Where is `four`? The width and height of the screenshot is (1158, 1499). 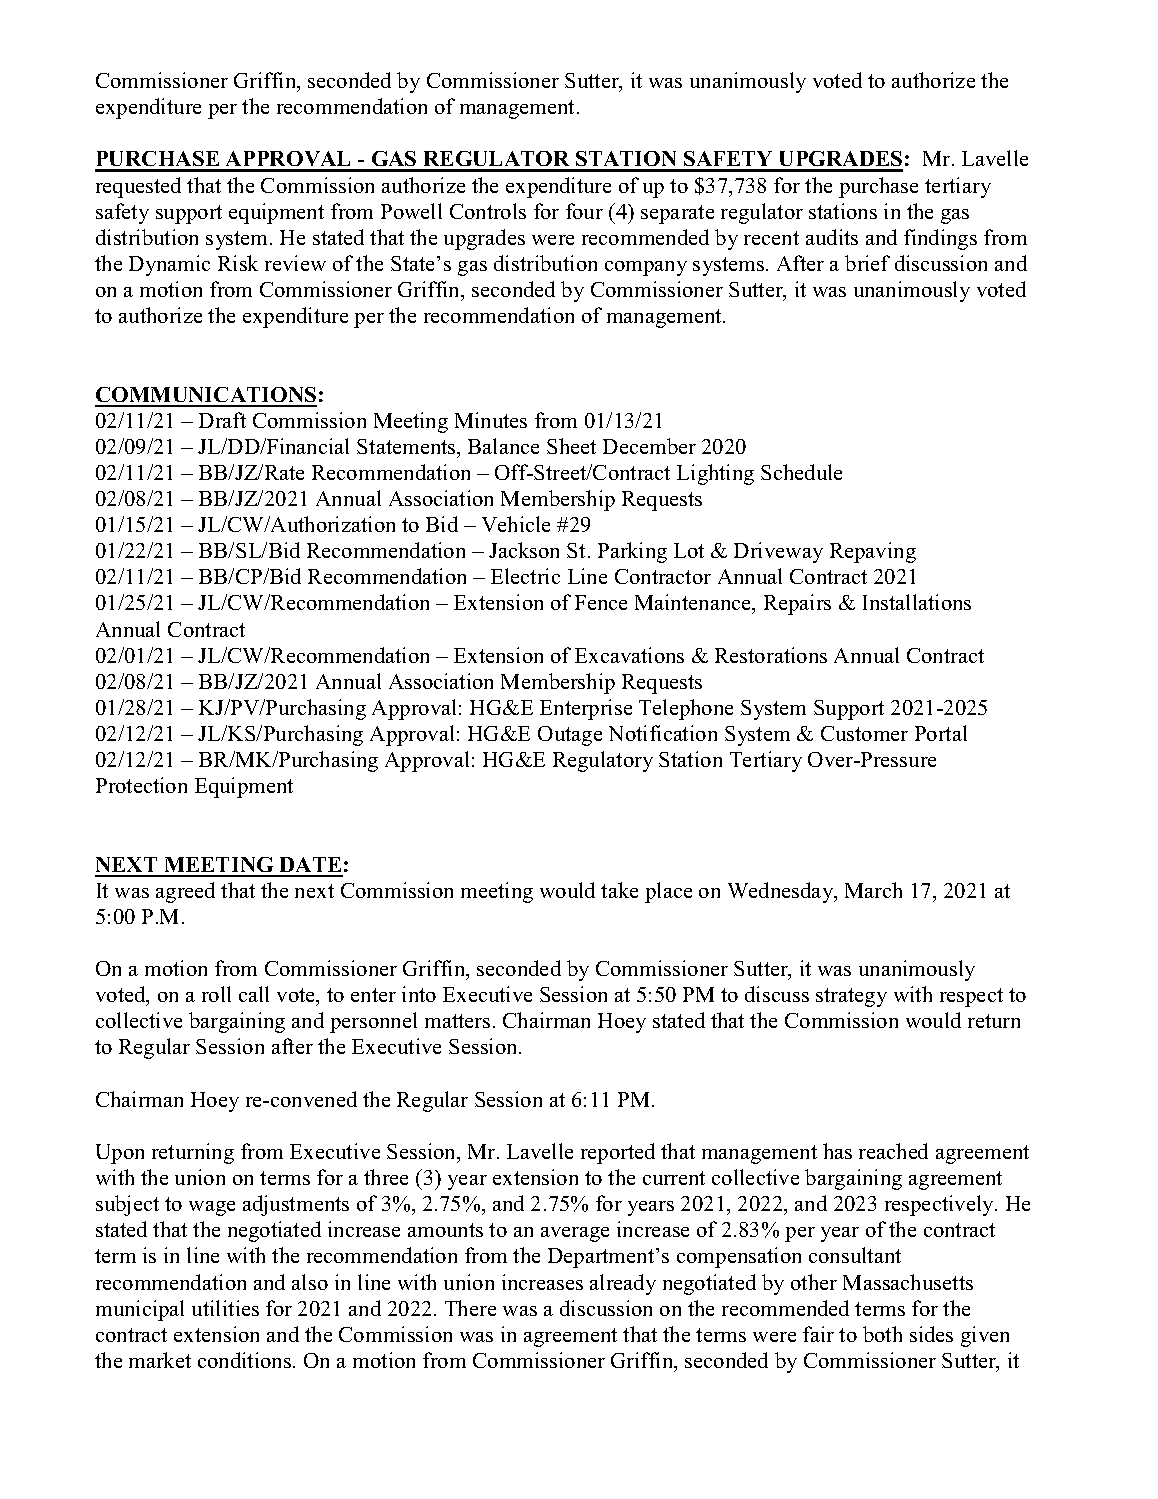
four is located at coordinates (584, 211).
